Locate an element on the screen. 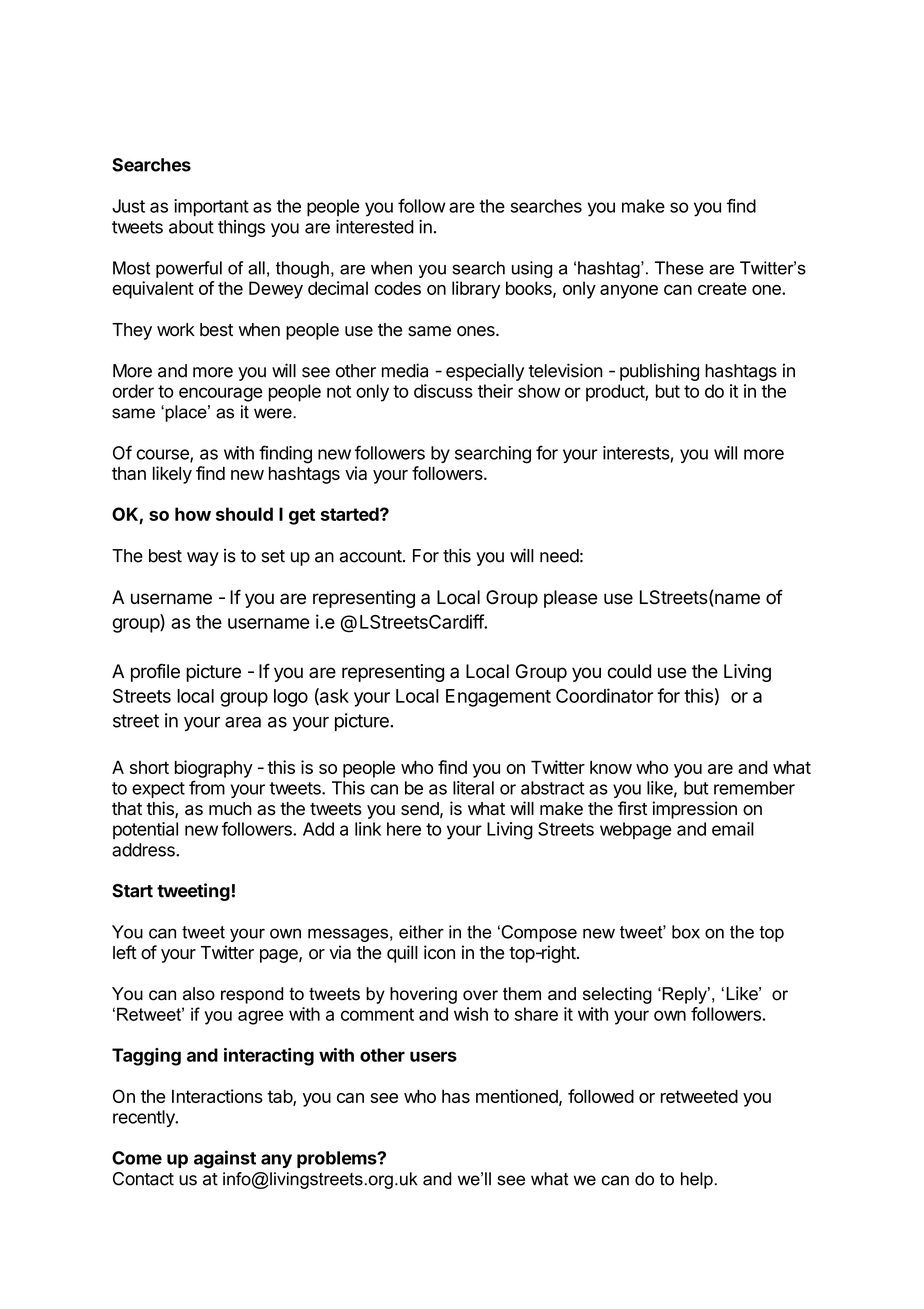  account is located at coordinates (370, 556).
